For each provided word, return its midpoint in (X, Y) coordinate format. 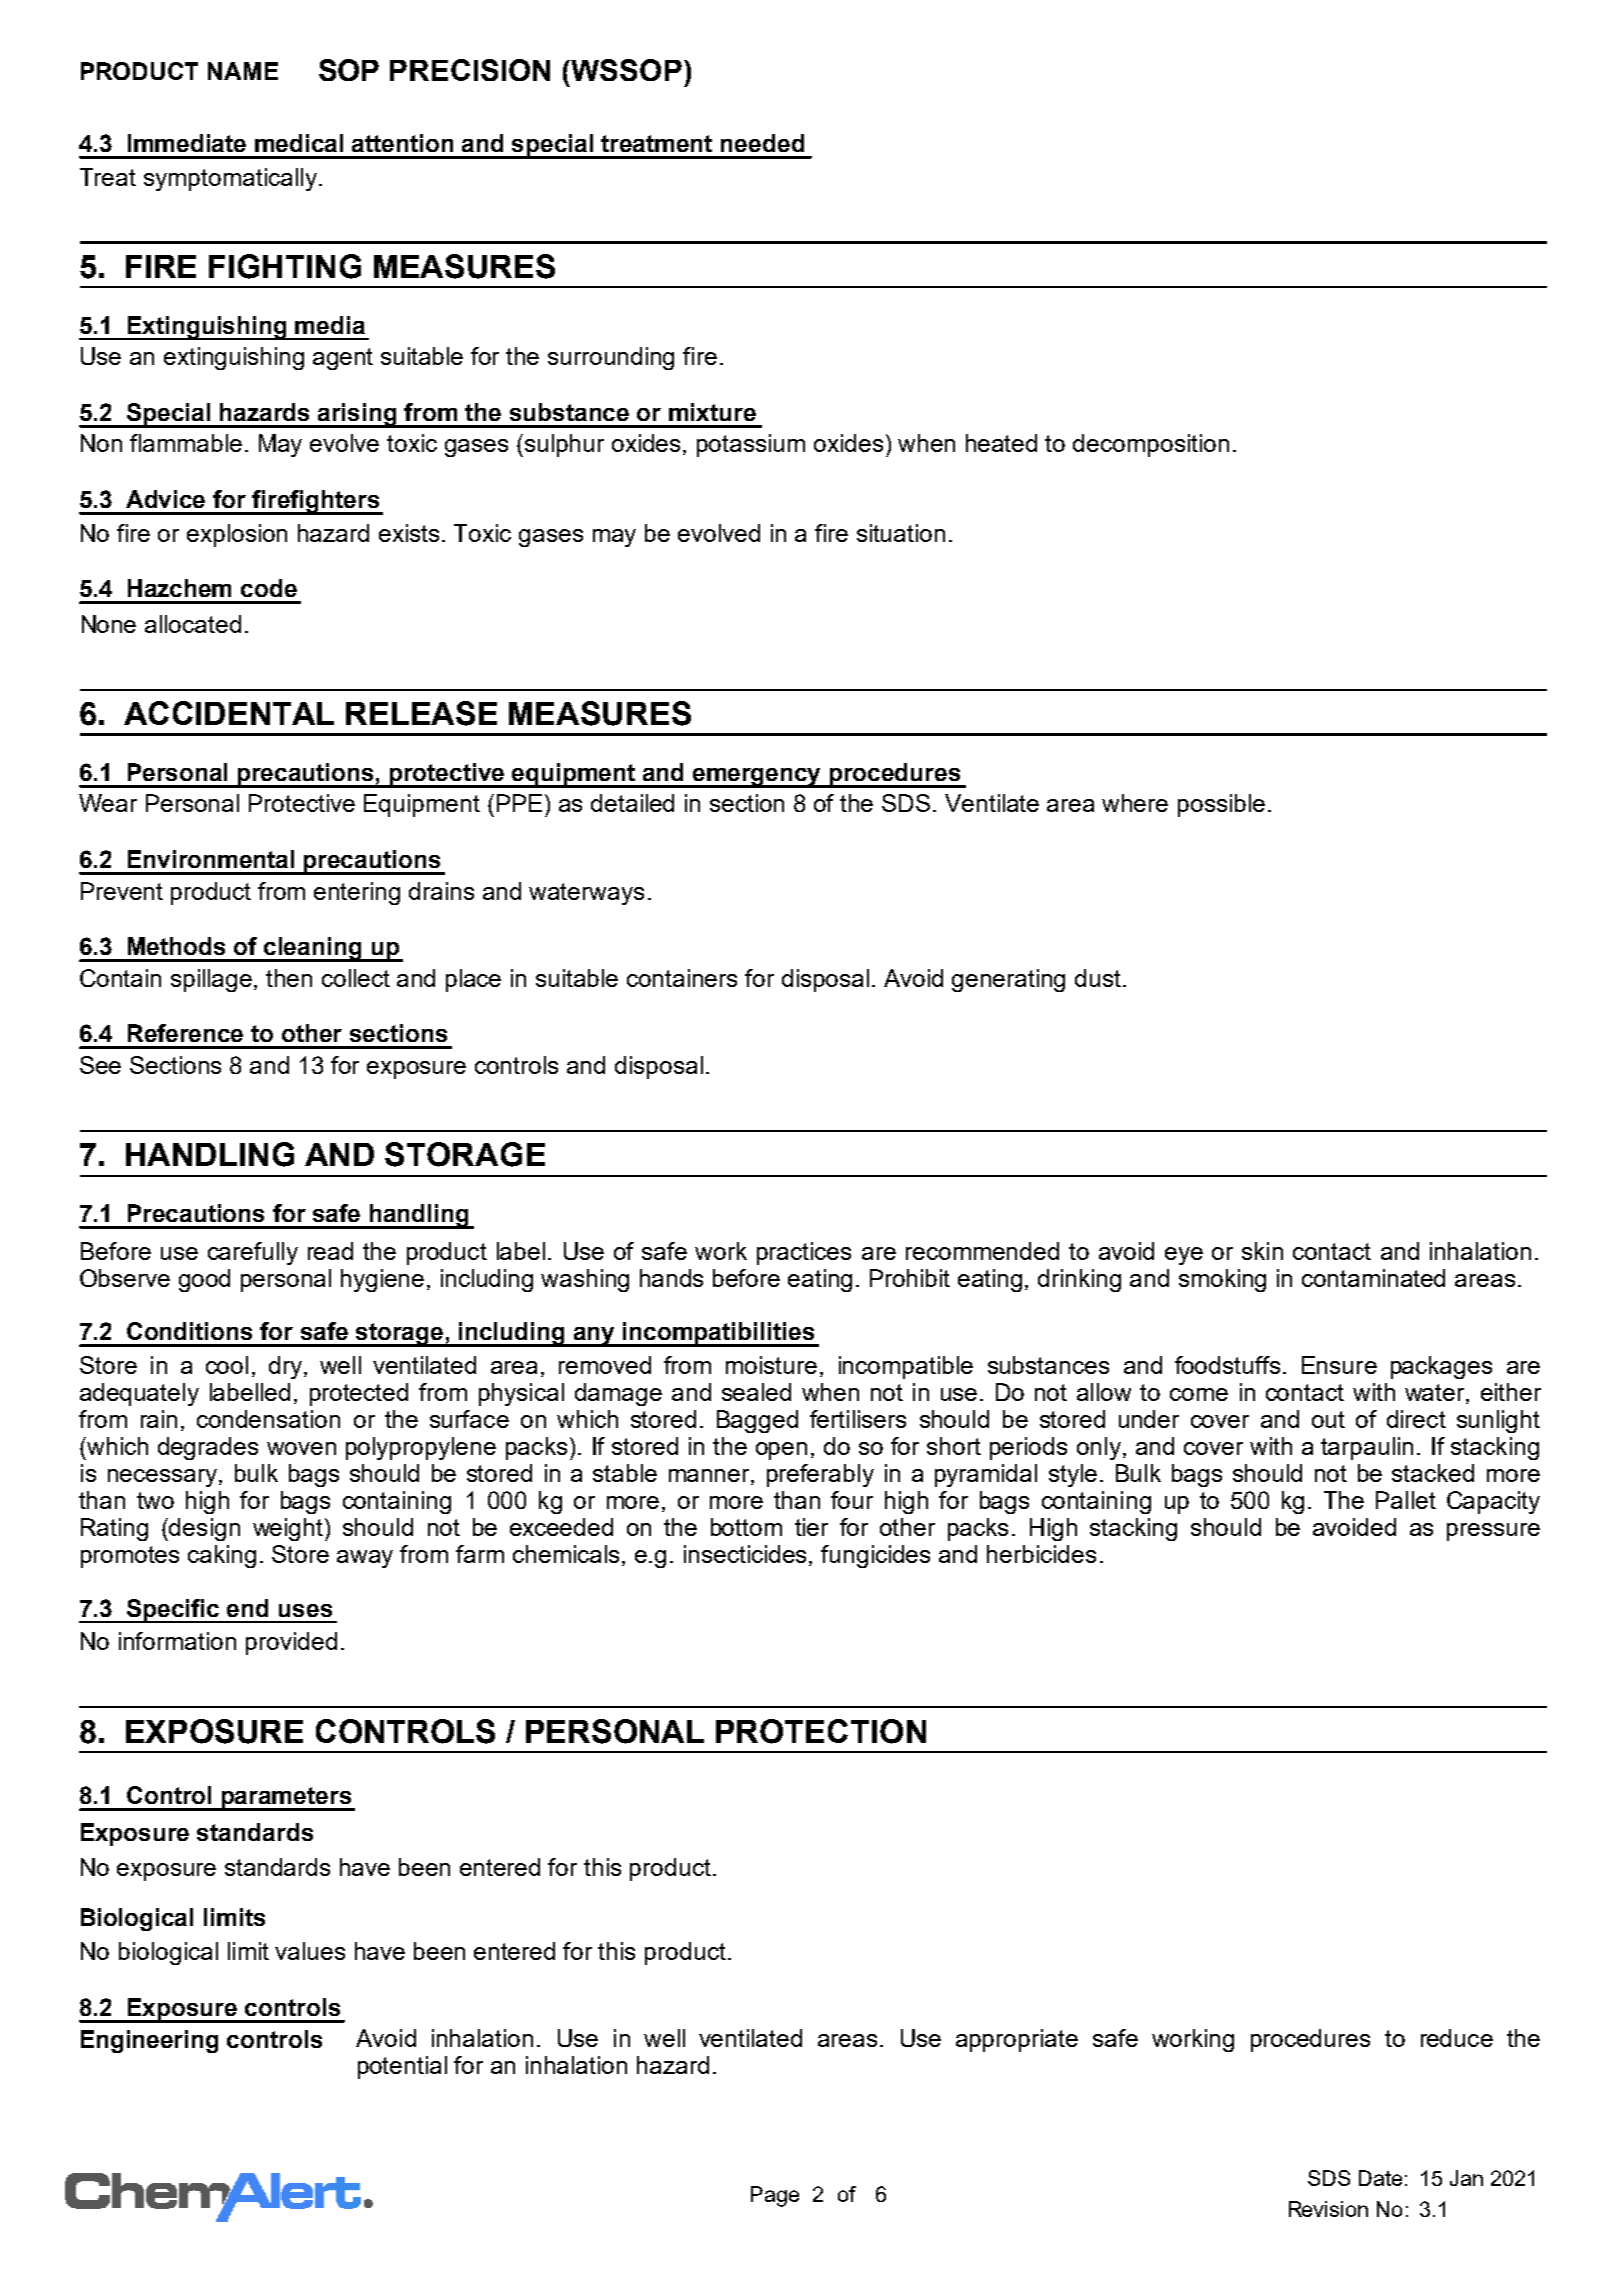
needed (762, 143)
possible (1221, 805)
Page (775, 2196)
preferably (820, 1475)
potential (402, 2067)
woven (301, 1448)
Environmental (211, 859)
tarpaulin (1367, 1448)
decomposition (1151, 445)
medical (299, 143)
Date (1380, 2178)
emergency (757, 778)
